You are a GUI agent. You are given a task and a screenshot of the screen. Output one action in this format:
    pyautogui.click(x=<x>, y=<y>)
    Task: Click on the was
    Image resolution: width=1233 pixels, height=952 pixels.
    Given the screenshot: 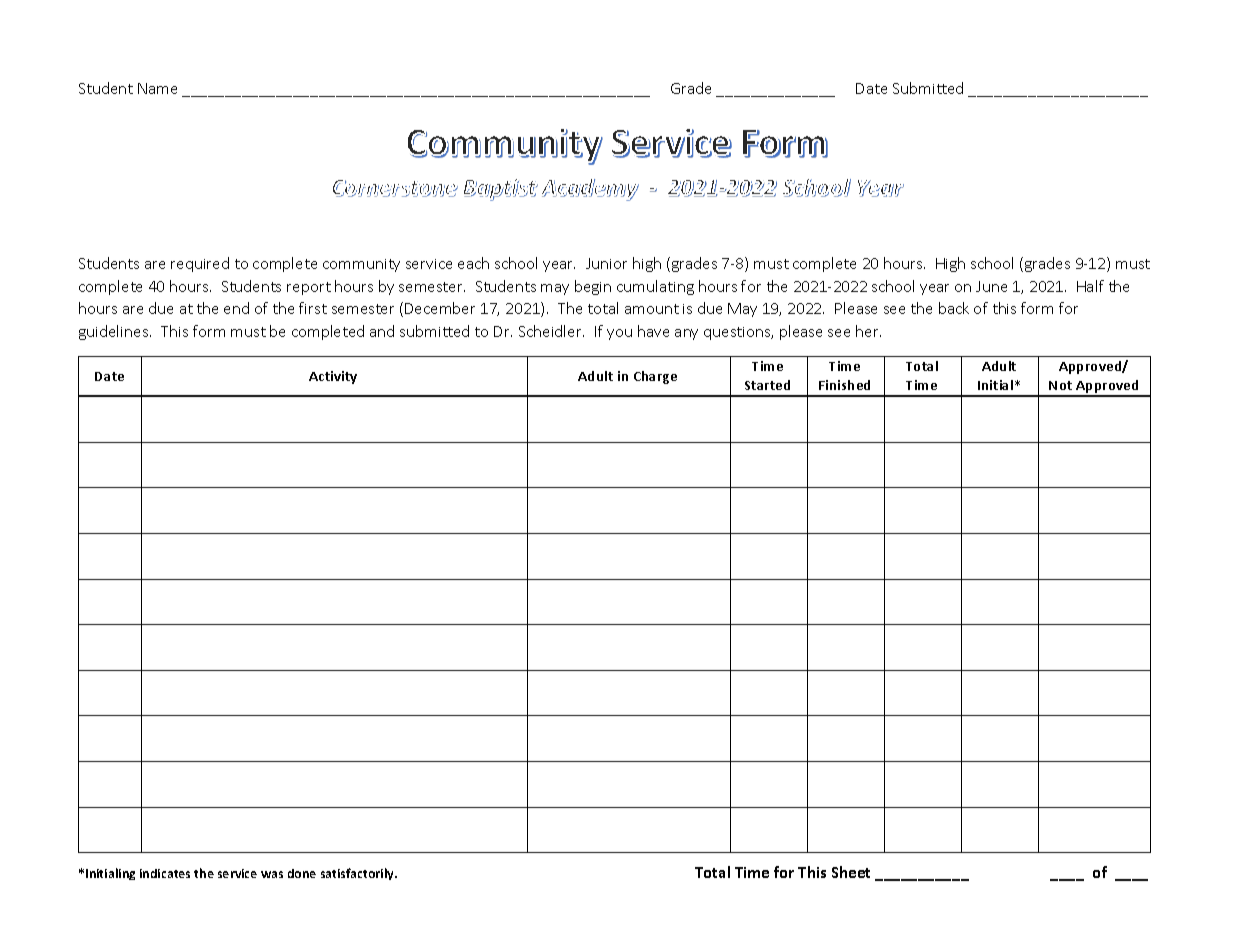 What is the action you would take?
    pyautogui.click(x=272, y=874)
